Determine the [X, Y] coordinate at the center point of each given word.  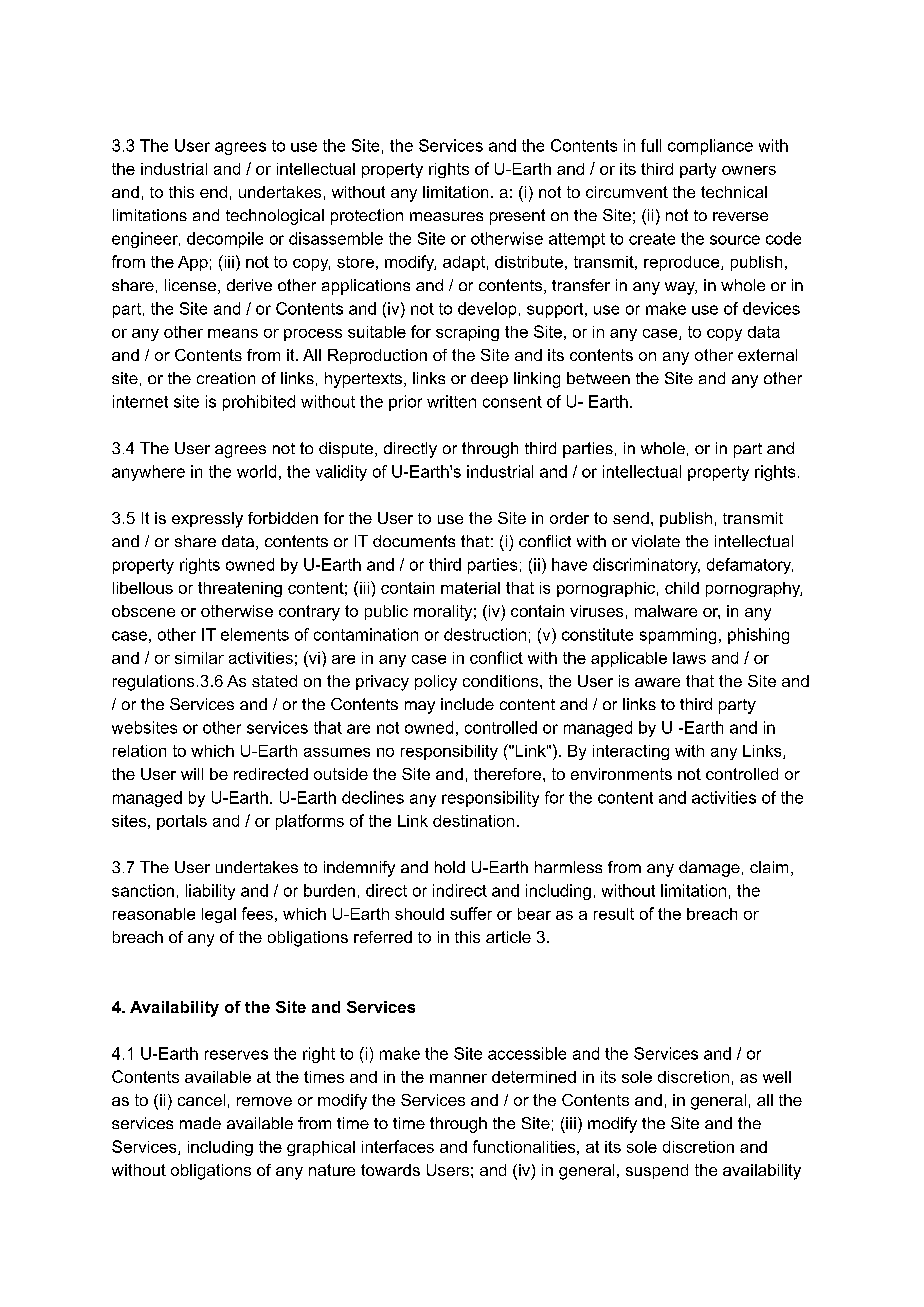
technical [734, 192]
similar [199, 658]
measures [446, 216]
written [451, 401]
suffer [471, 913]
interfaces [398, 1146]
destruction [485, 634]
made [200, 1123]
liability [210, 892]
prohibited [259, 403]
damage [709, 869]
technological [275, 217]
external [767, 355]
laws [689, 658]
